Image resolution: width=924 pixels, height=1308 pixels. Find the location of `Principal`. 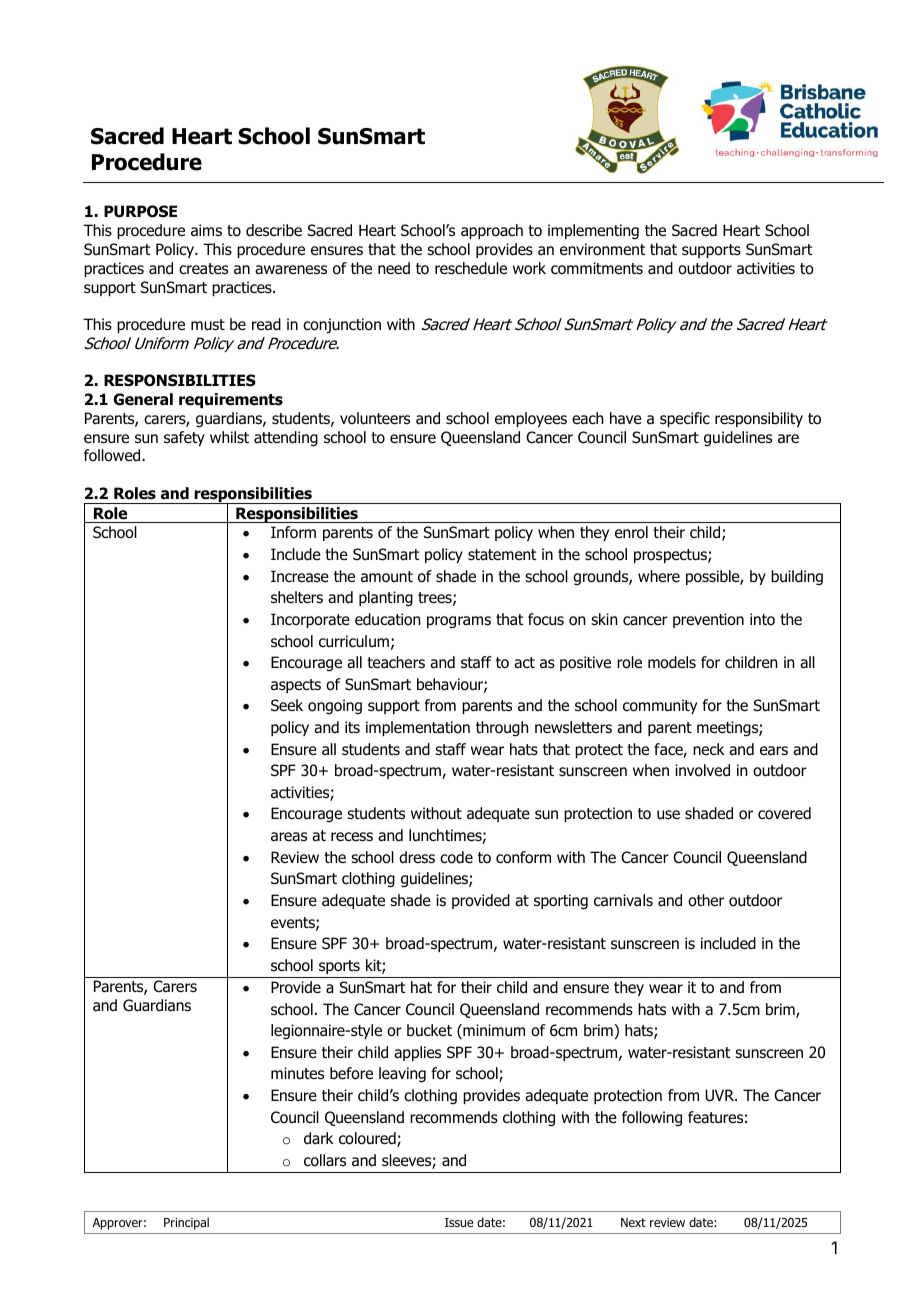

Principal is located at coordinates (186, 1223).
